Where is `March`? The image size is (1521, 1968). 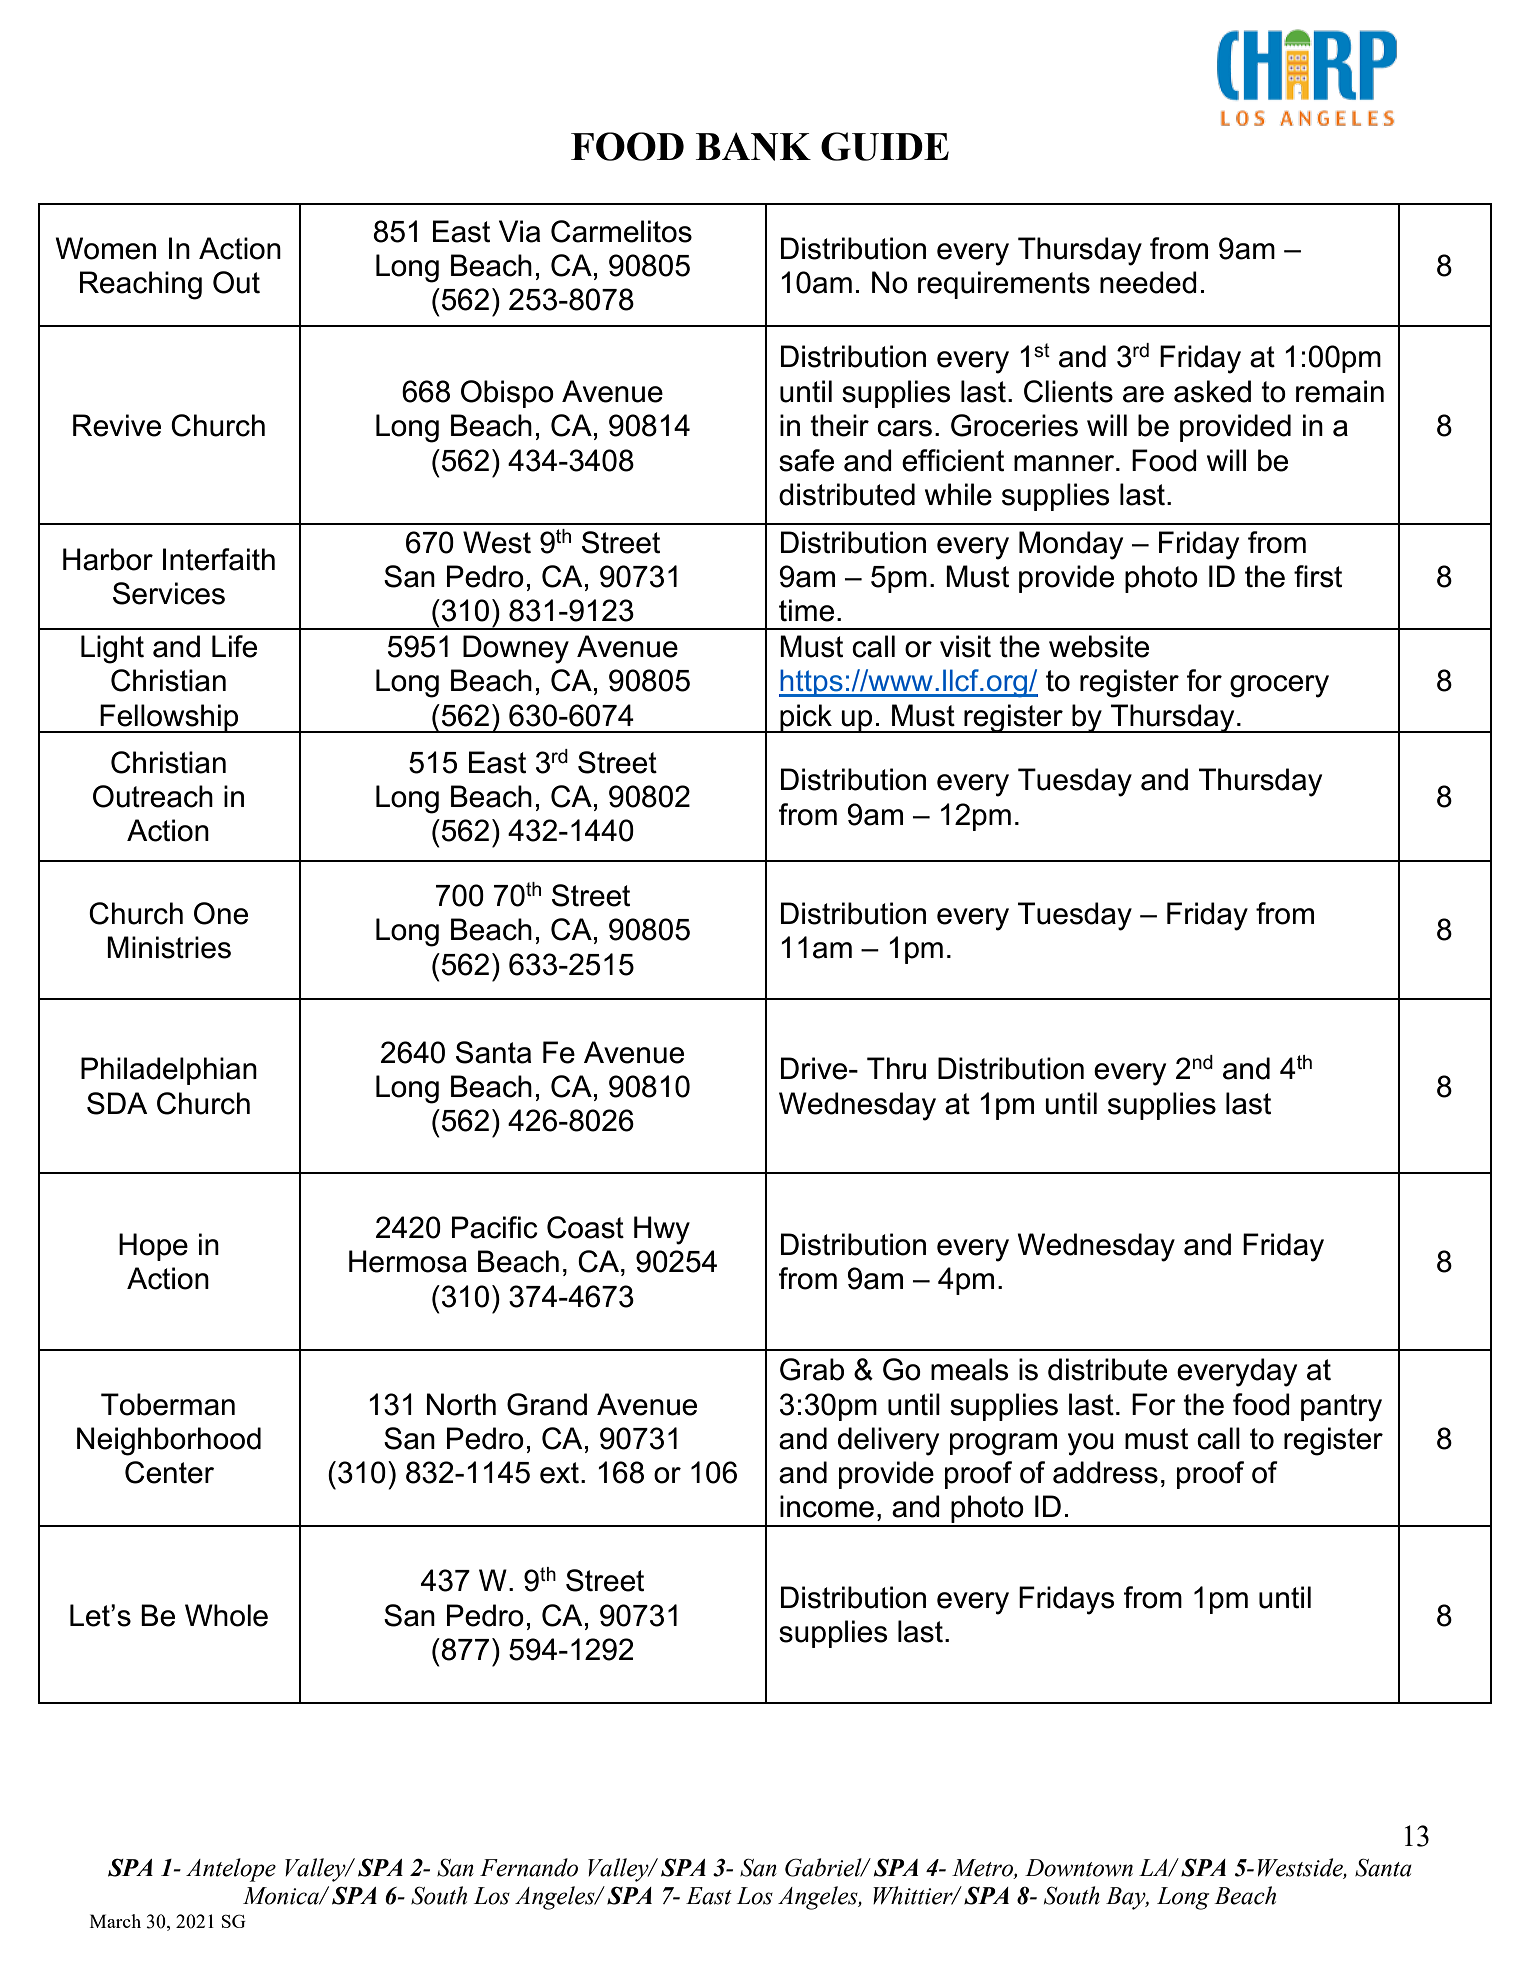 March is located at coordinates (115, 1921).
